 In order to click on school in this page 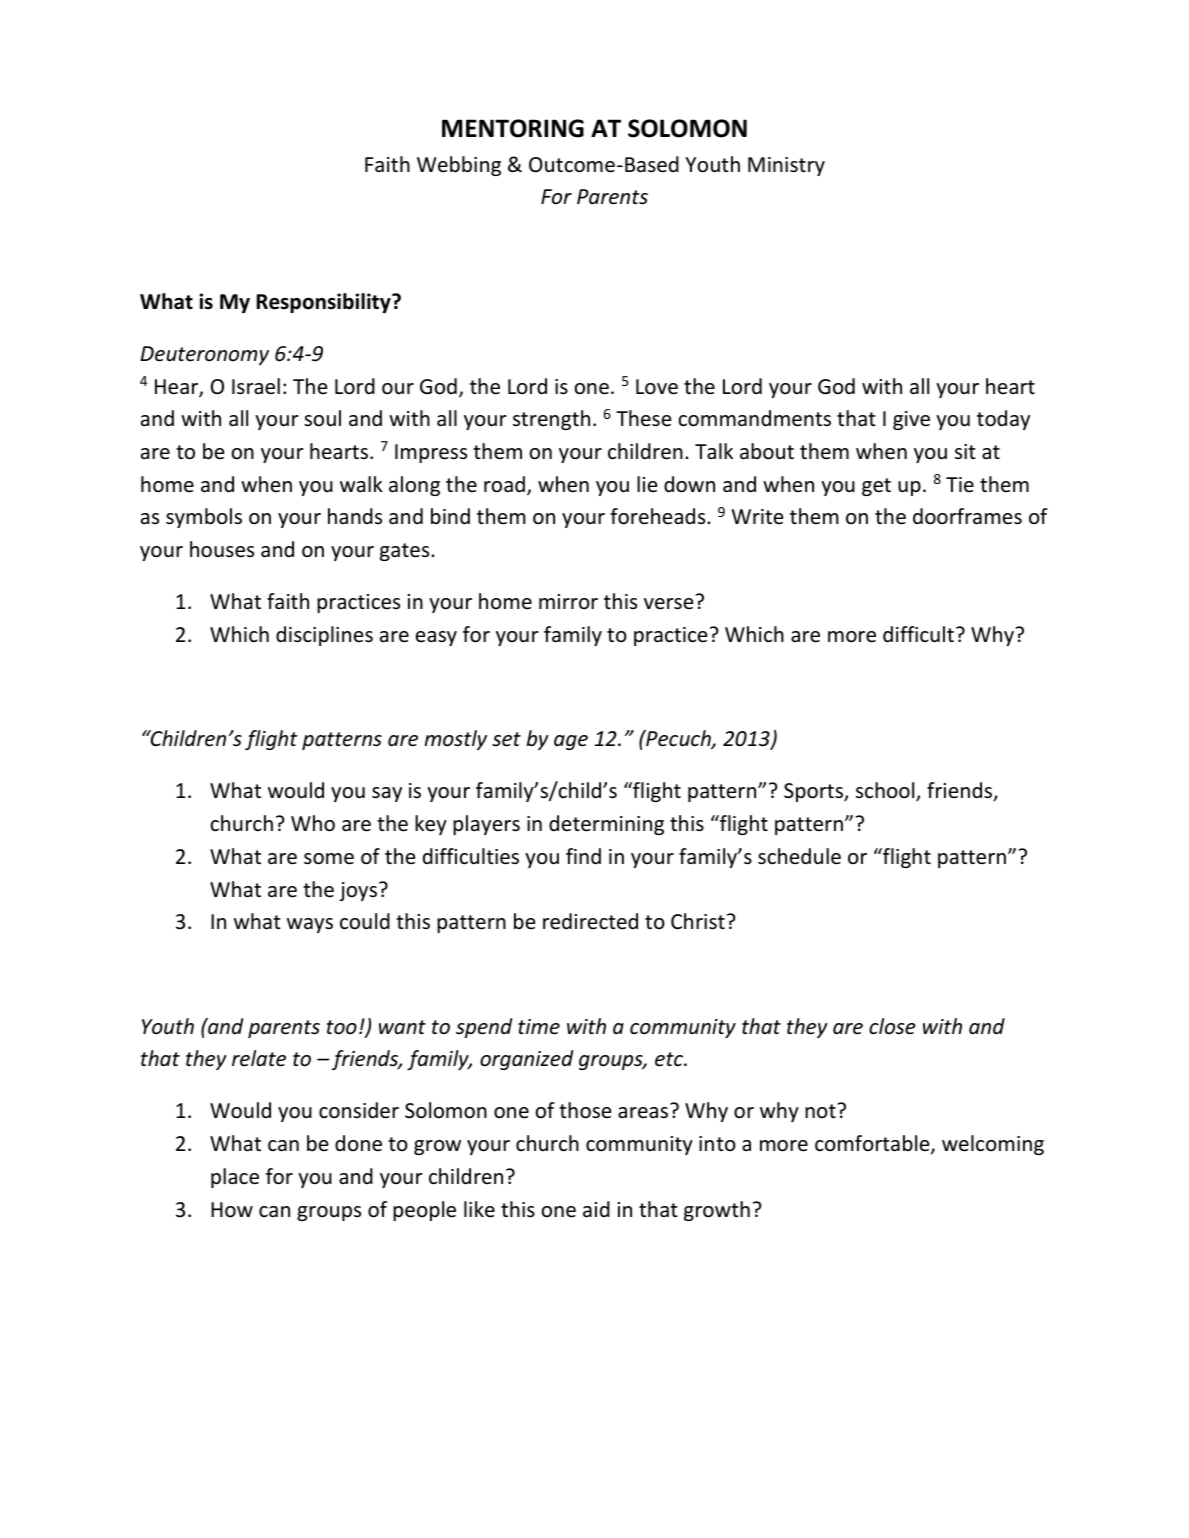, I will do `click(886, 792)`.
